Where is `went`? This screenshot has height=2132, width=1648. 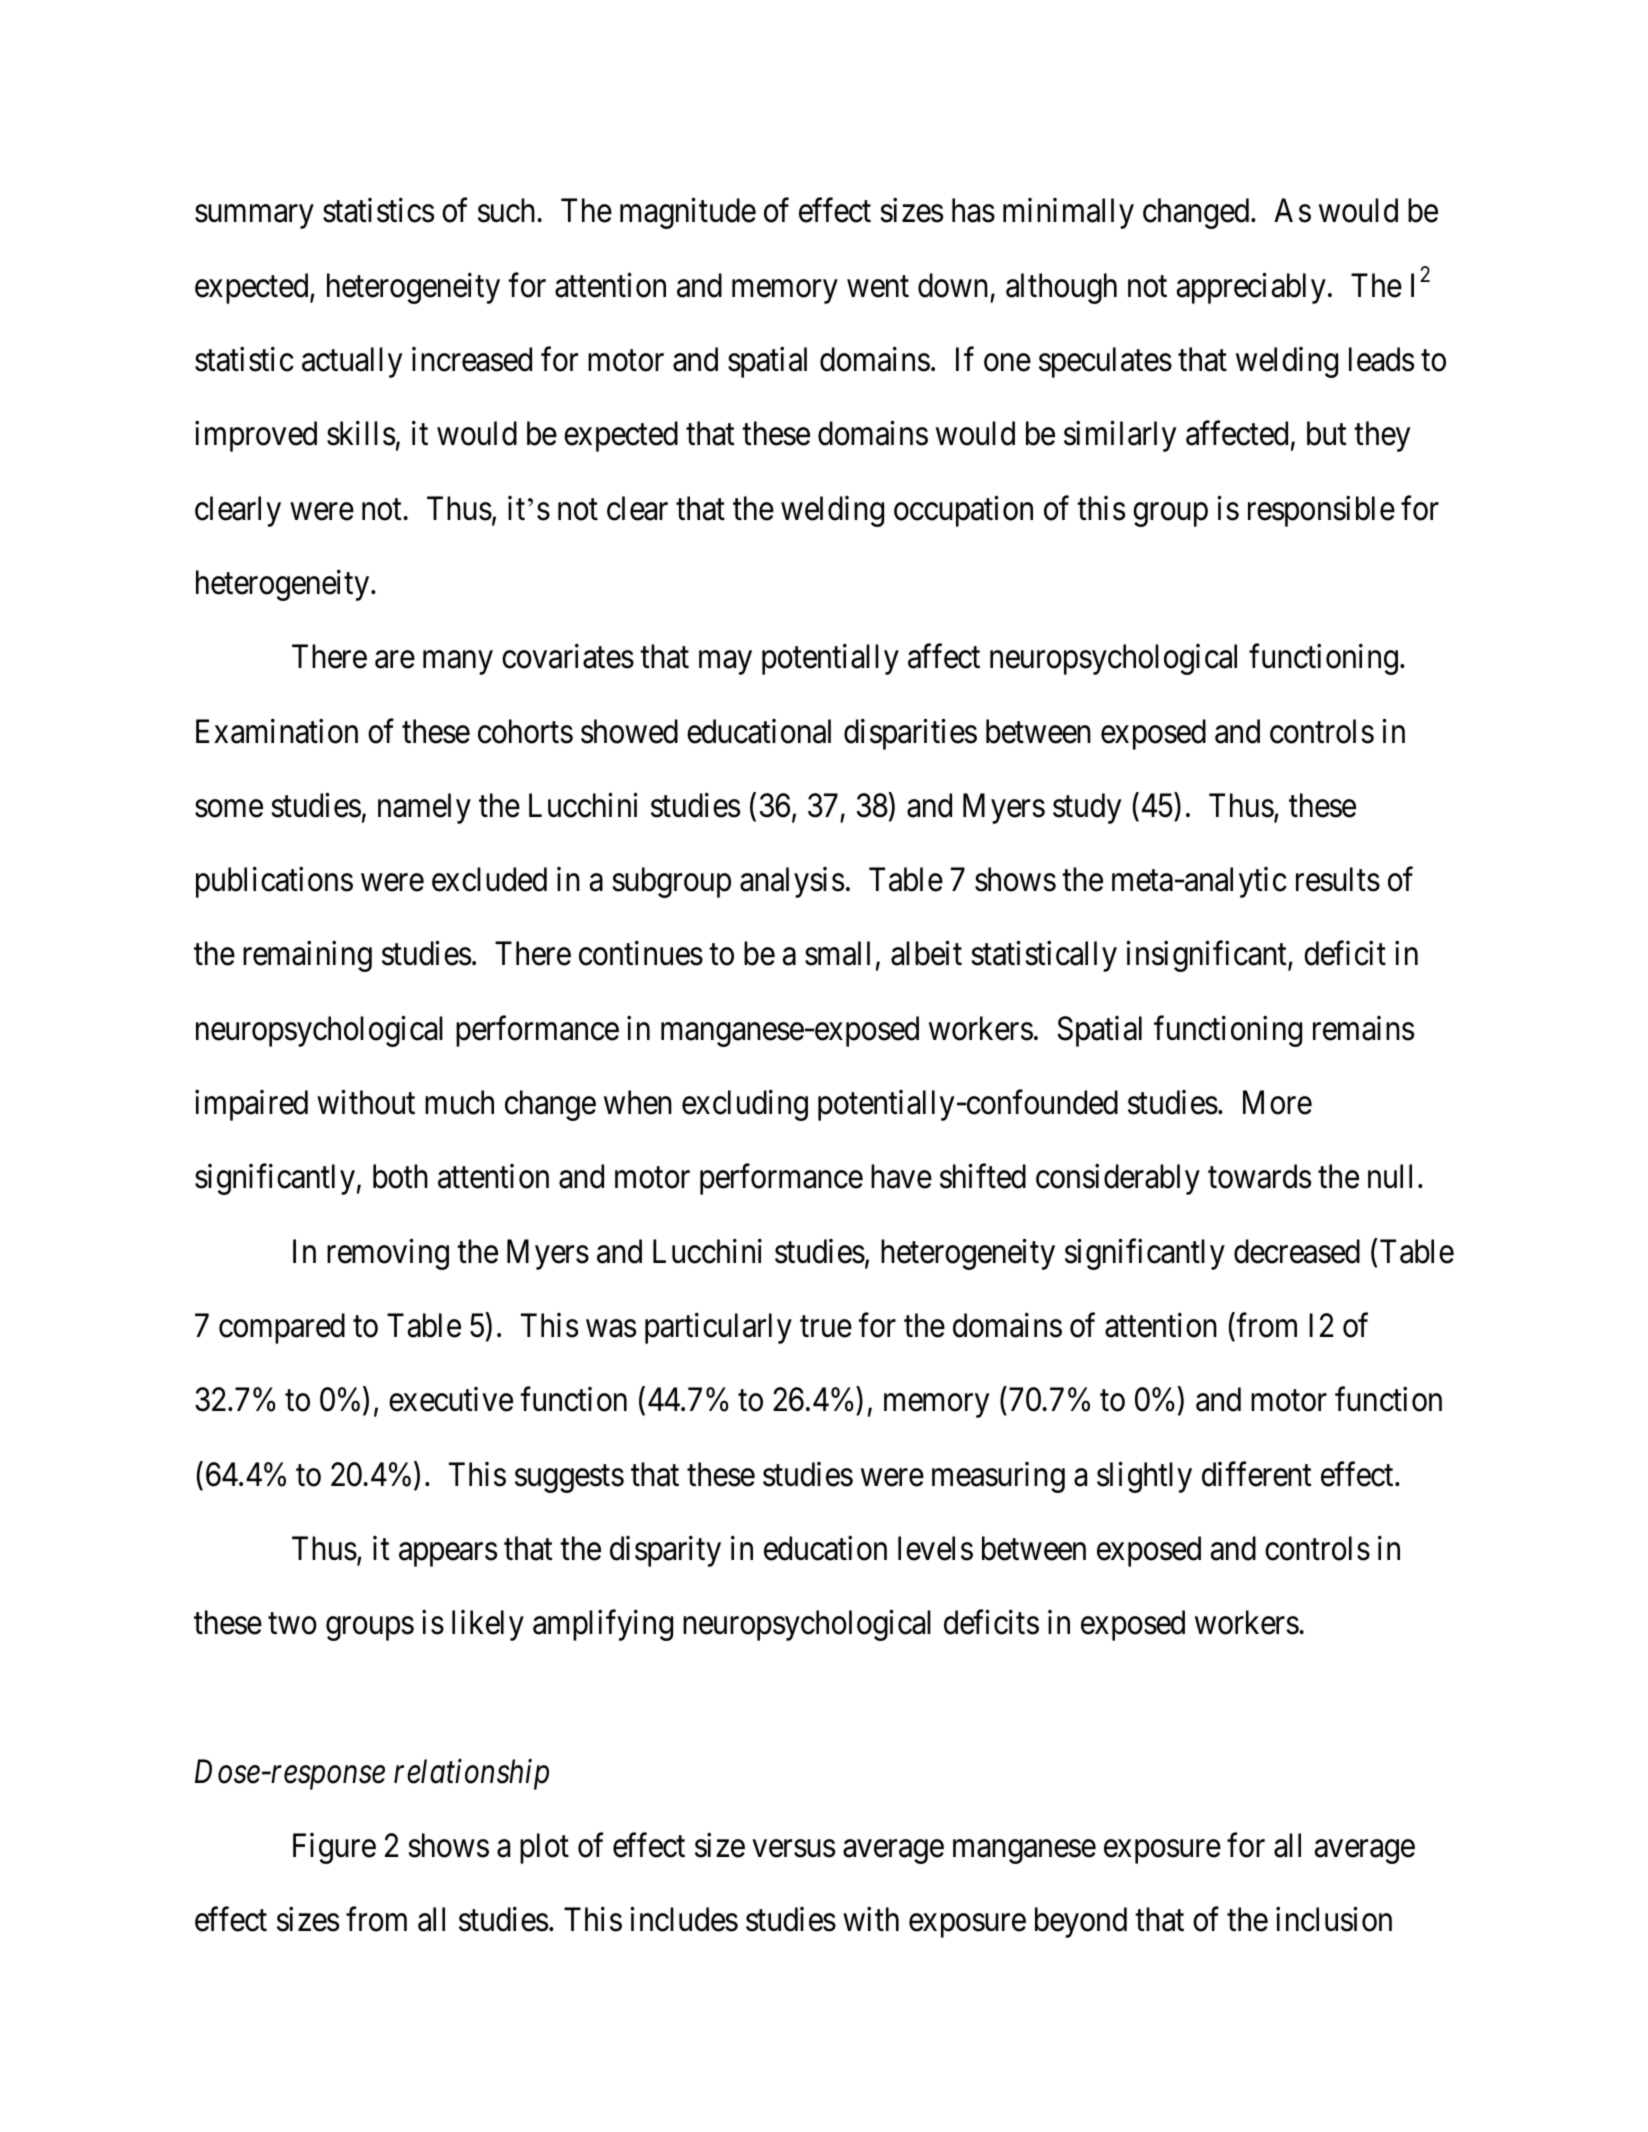
went is located at coordinates (878, 287).
